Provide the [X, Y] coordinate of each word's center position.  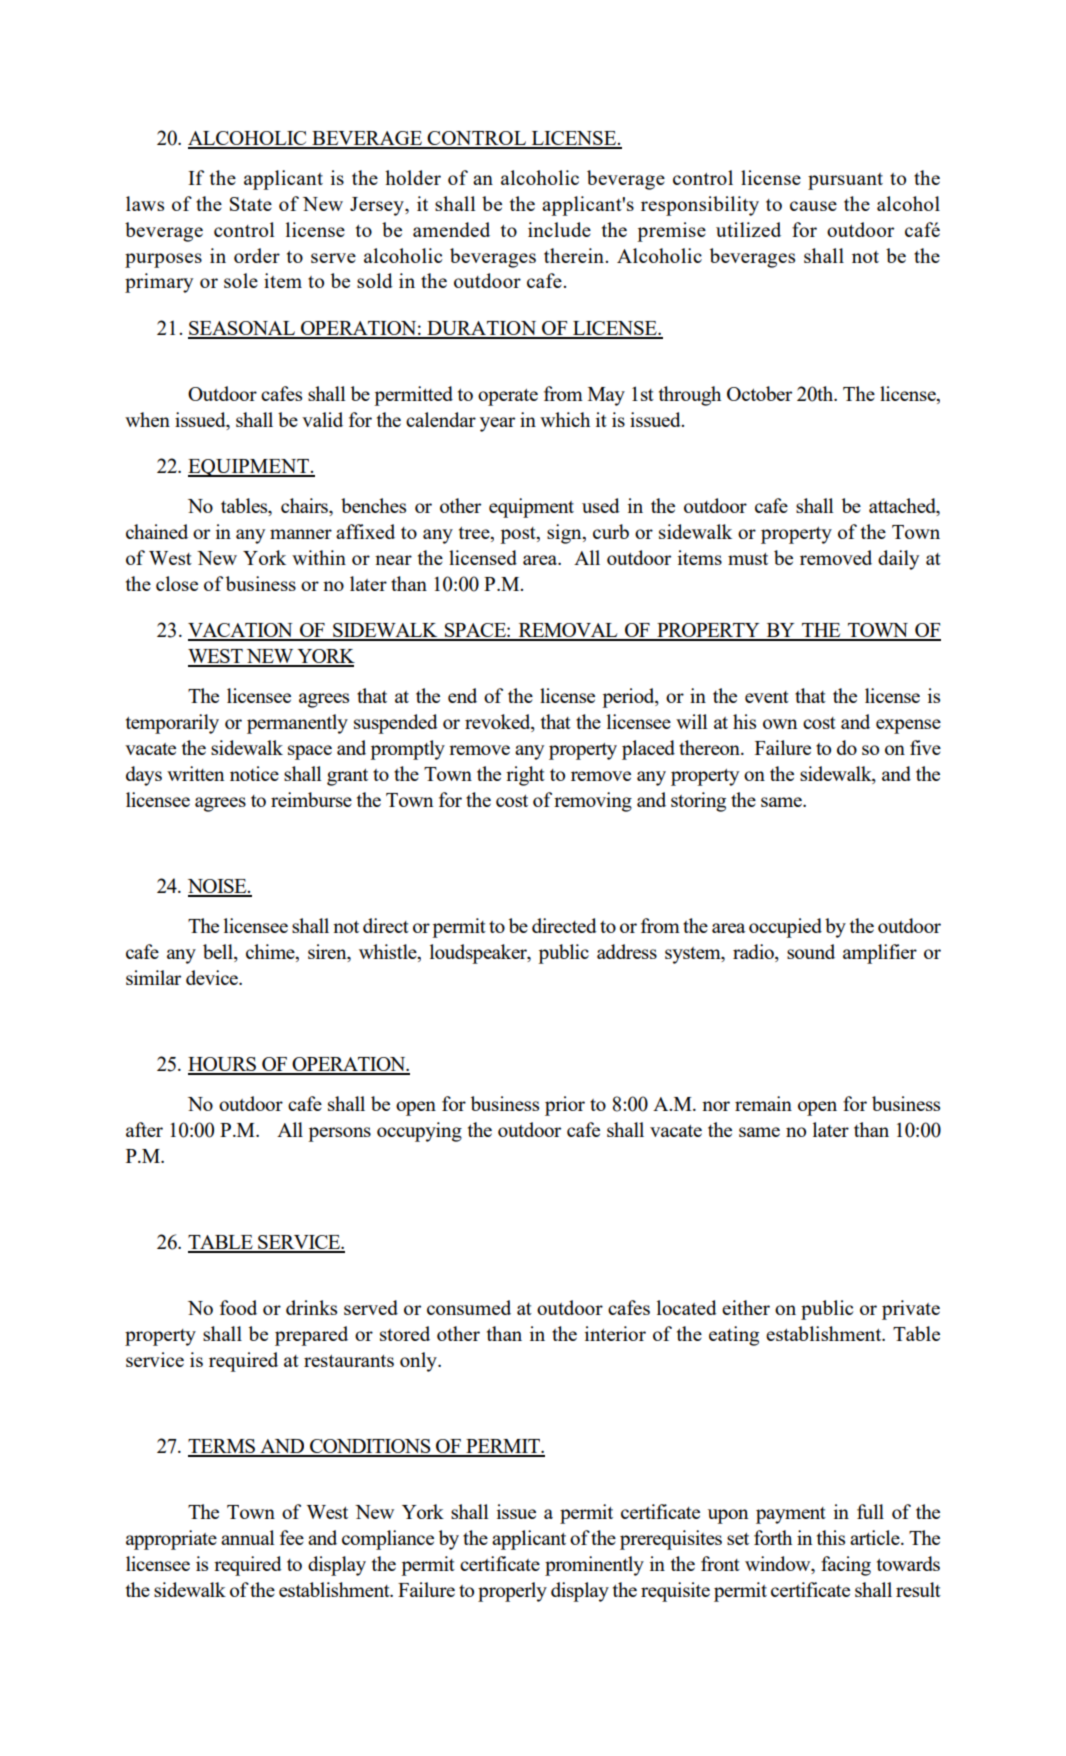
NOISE [218, 887]
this [831, 1537]
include [559, 229]
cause [813, 206]
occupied [785, 928]
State [251, 204]
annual [247, 1537]
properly [512, 1592]
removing [593, 802]
